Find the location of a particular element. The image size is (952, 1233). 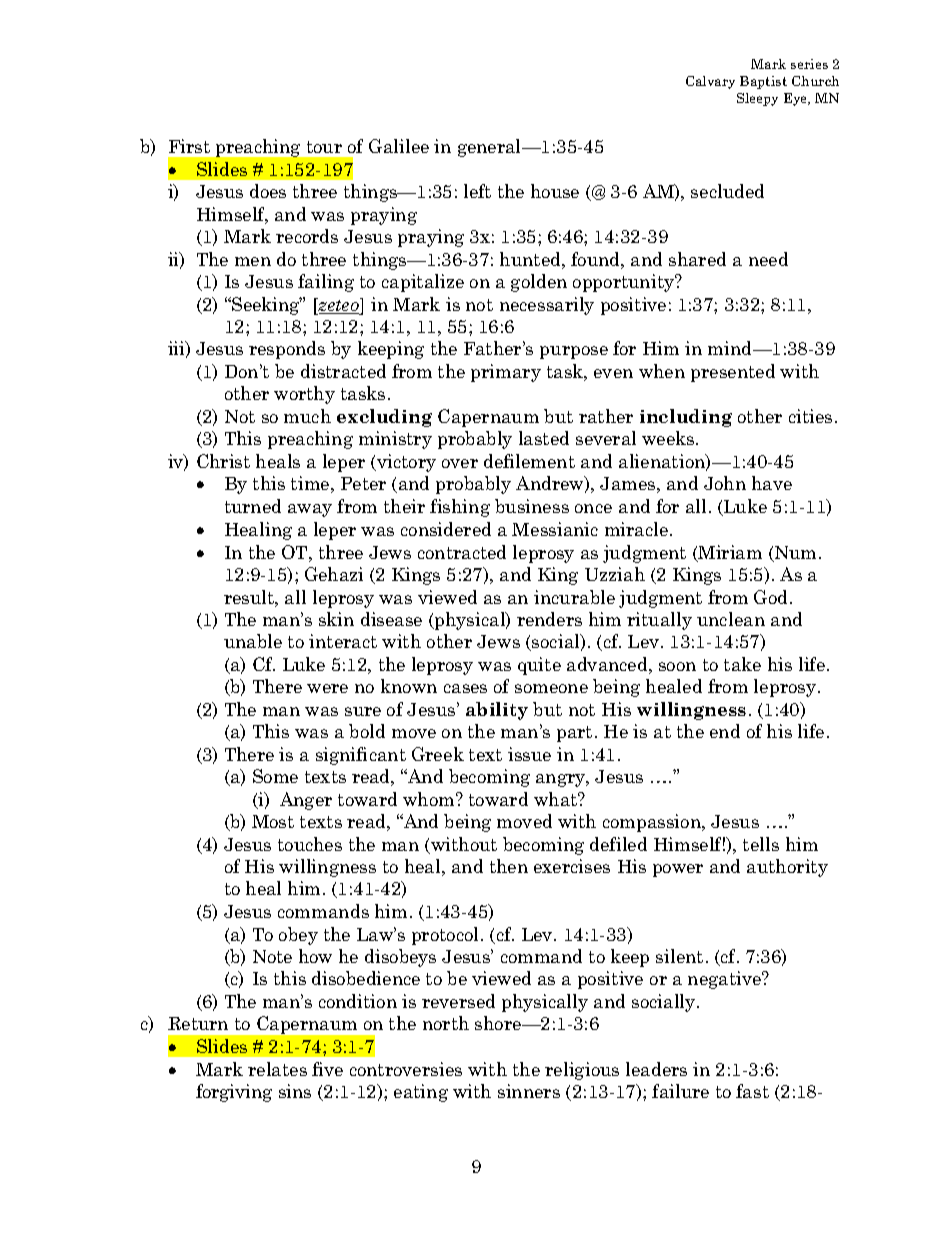

then is located at coordinates (509, 866).
